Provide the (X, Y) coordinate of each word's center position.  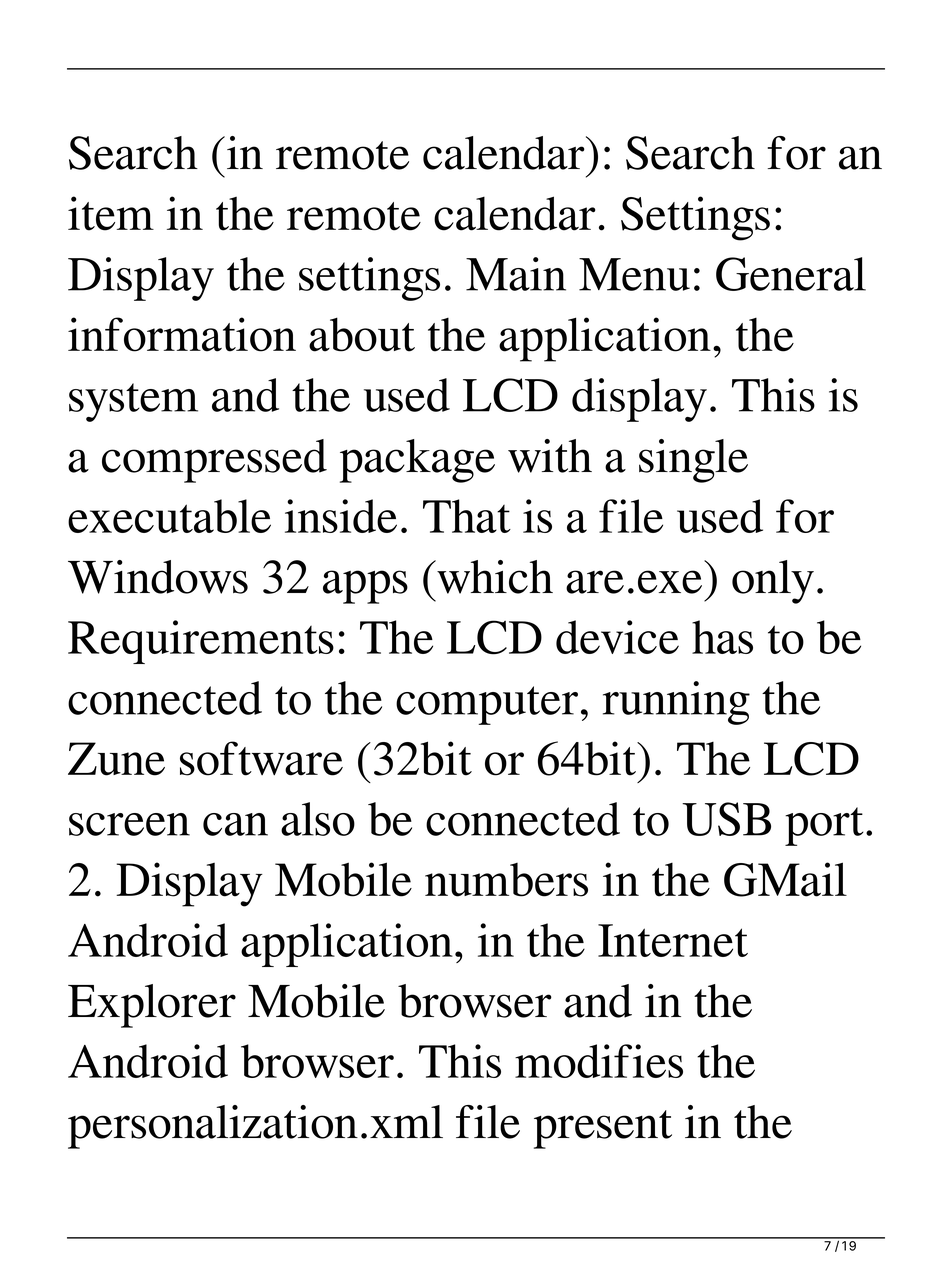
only (773, 582)
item (111, 213)
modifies (599, 1061)
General (791, 274)
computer (487, 705)
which (494, 577)
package (417, 461)
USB (726, 819)
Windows (158, 577)
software (261, 758)
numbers (506, 880)
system (133, 402)
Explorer (152, 1006)
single (693, 461)
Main (516, 274)
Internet (673, 940)
